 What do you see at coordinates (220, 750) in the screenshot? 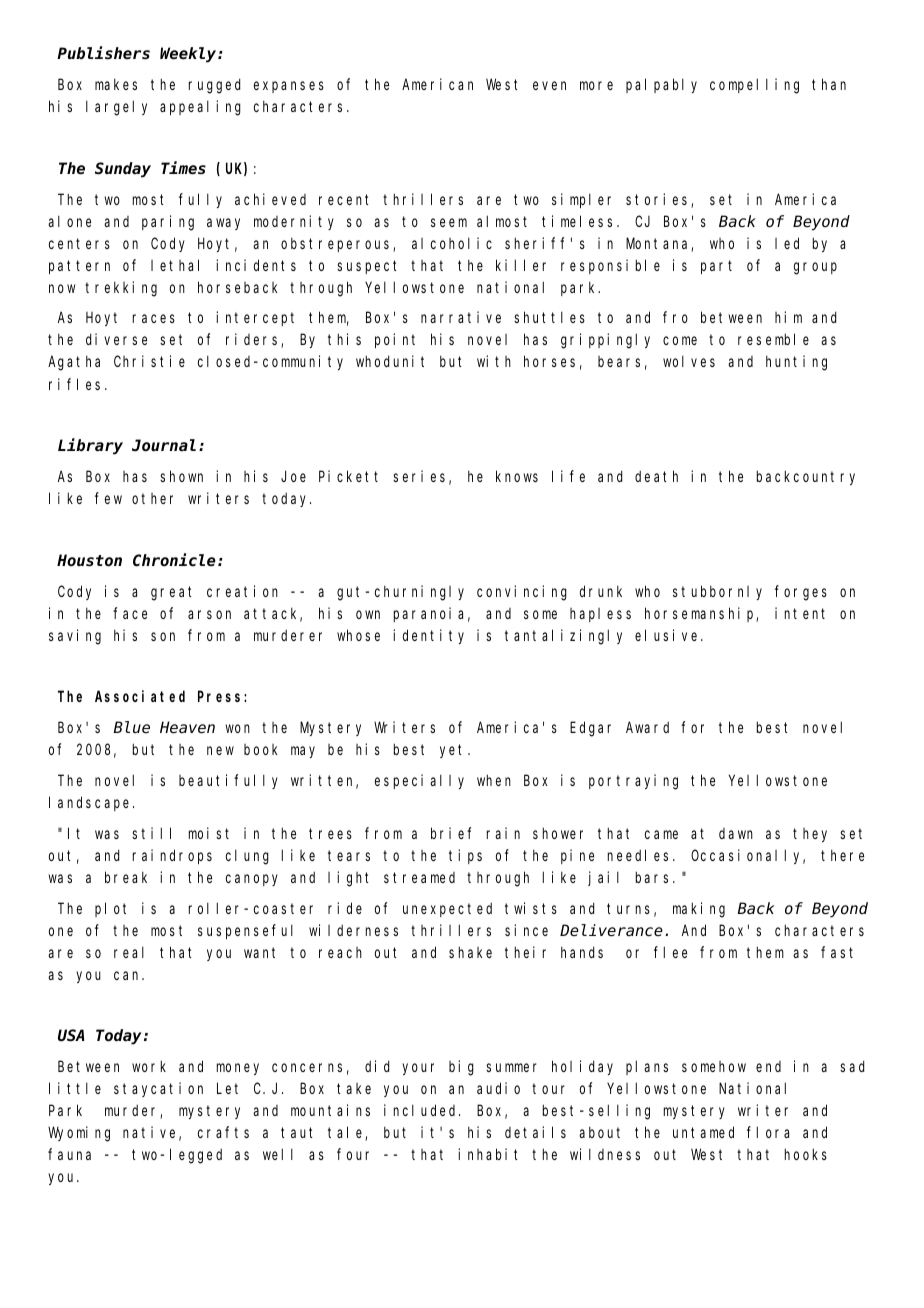
I see `new` at bounding box center [220, 750].
